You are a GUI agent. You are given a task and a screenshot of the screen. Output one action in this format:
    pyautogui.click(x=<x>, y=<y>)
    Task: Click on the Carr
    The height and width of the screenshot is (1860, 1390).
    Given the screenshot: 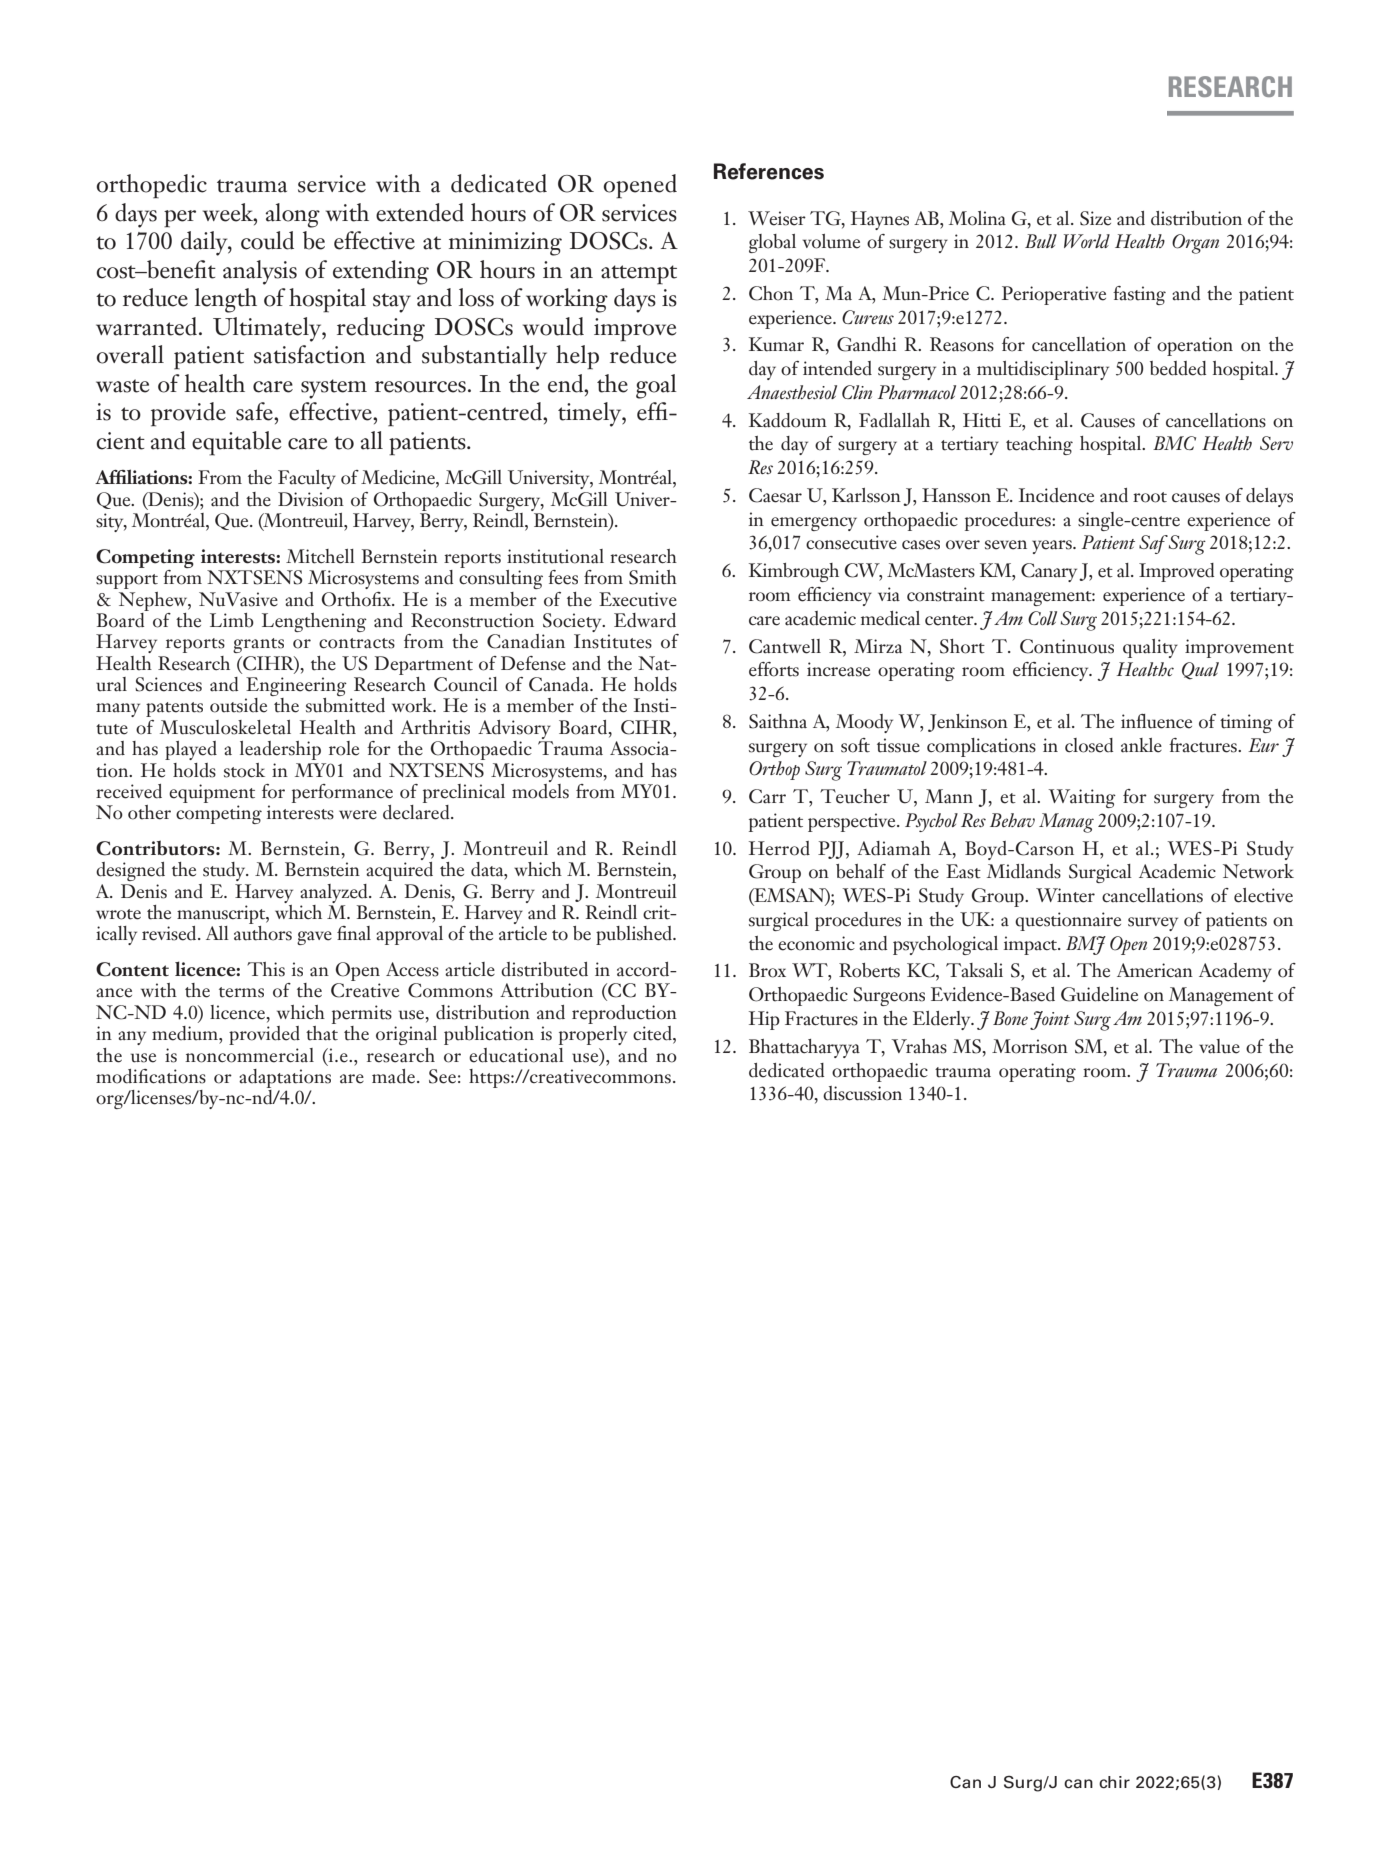 What is the action you would take?
    pyautogui.click(x=767, y=796)
